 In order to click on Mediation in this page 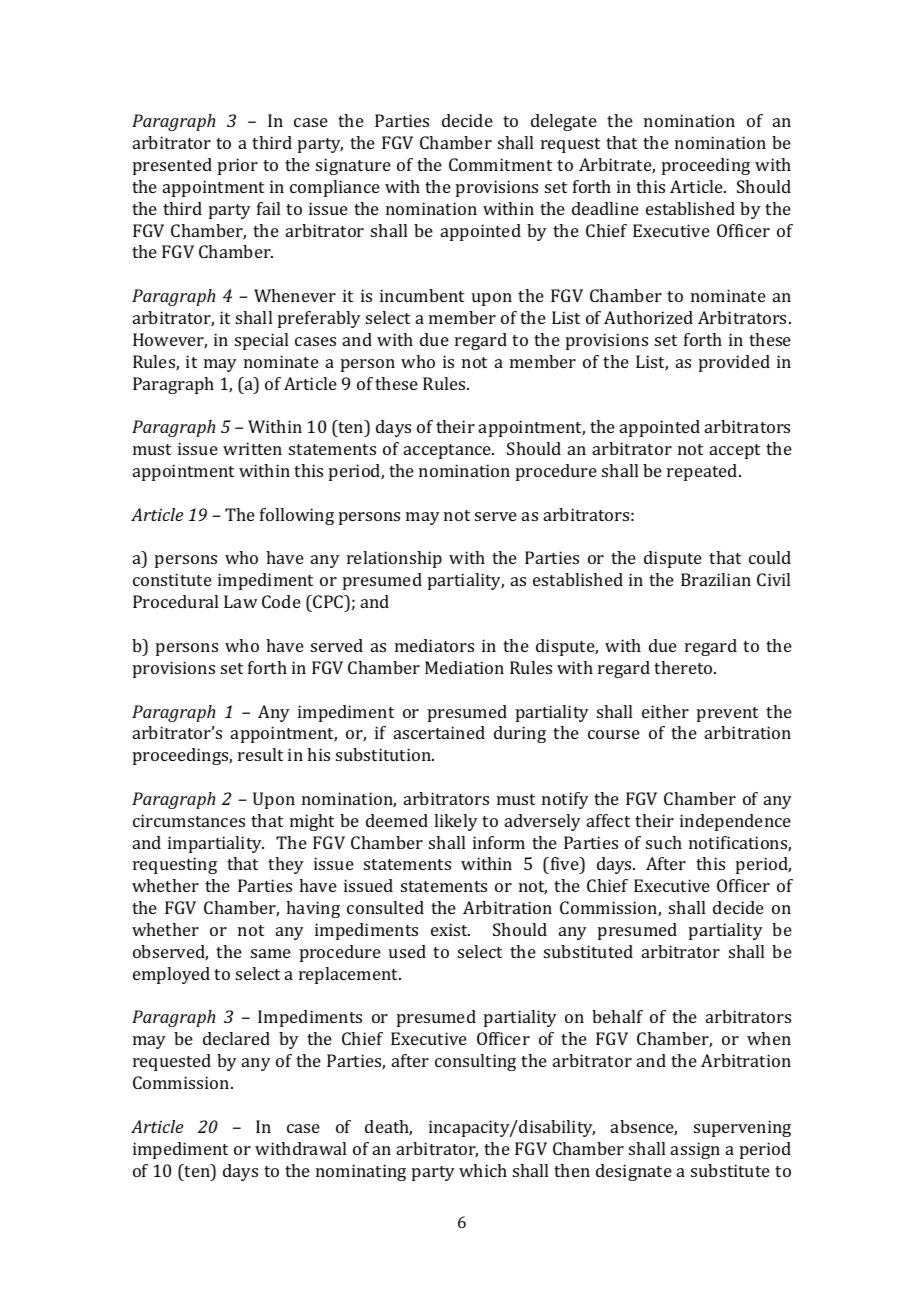, I will do `click(464, 667)`.
